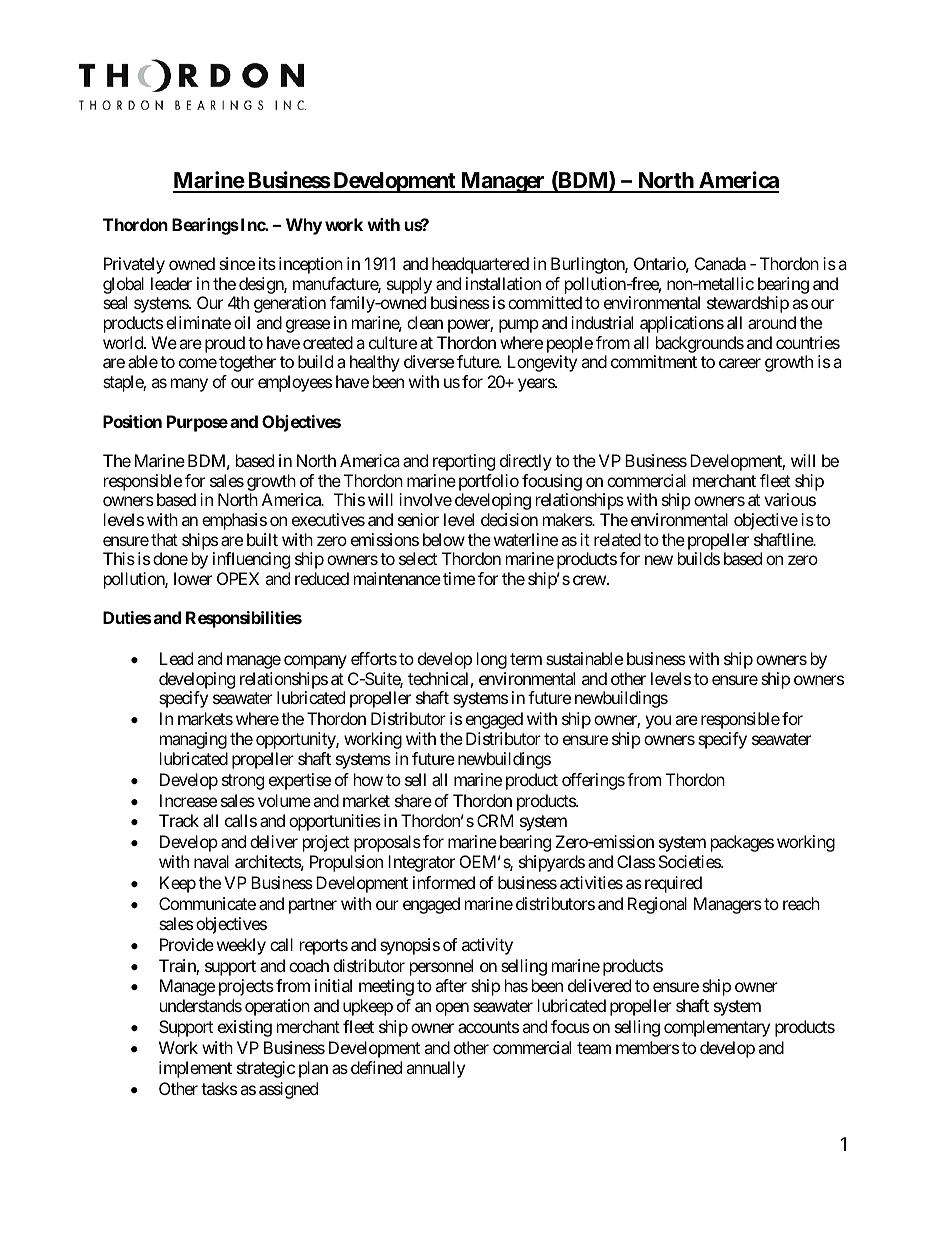 The height and width of the document is (1233, 952). What do you see at coordinates (188, 800) in the document?
I see `Increase` at bounding box center [188, 800].
